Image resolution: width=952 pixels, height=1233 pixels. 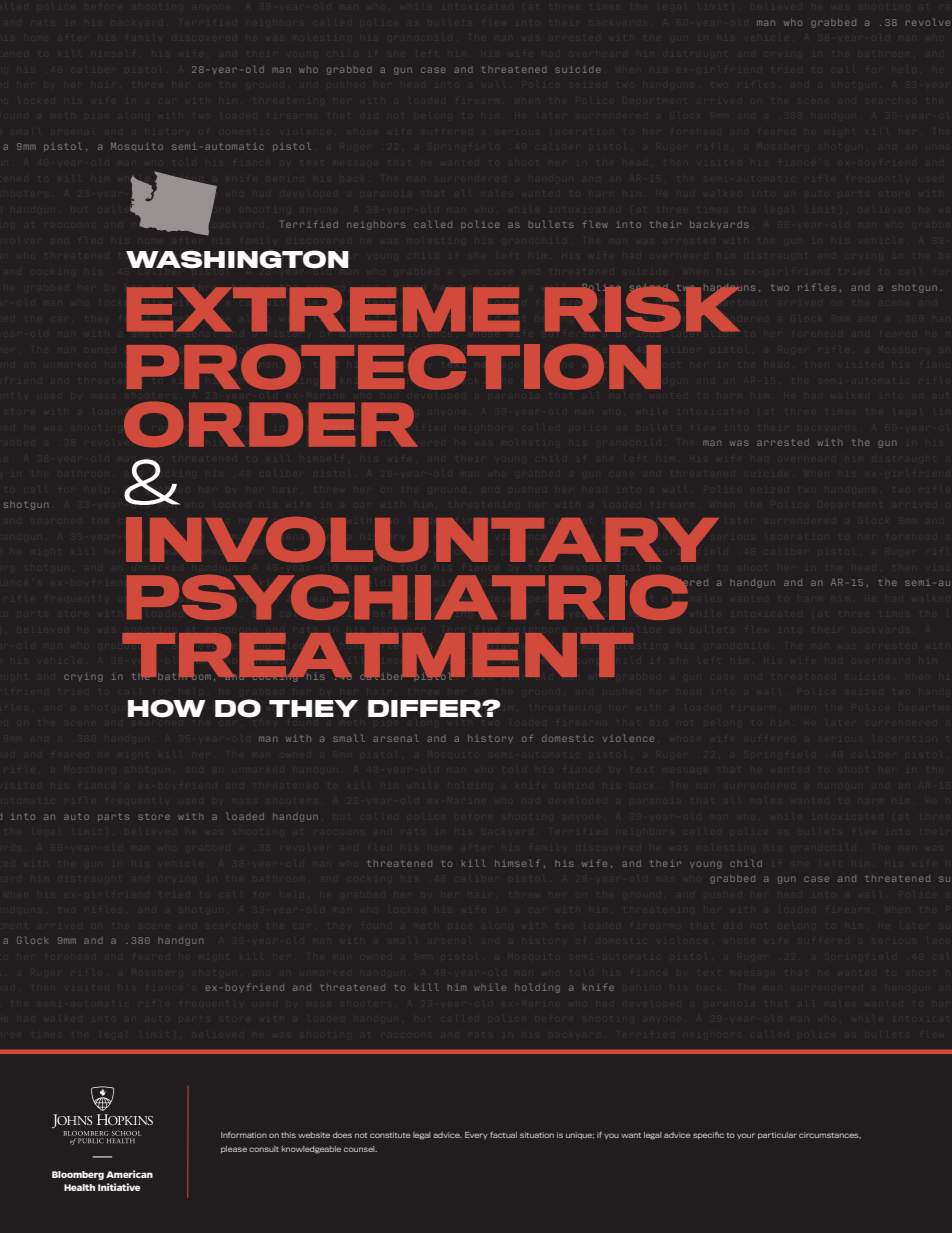 What do you see at coordinates (376, 656) in the screenshot?
I see `TREATMENT` at bounding box center [376, 656].
